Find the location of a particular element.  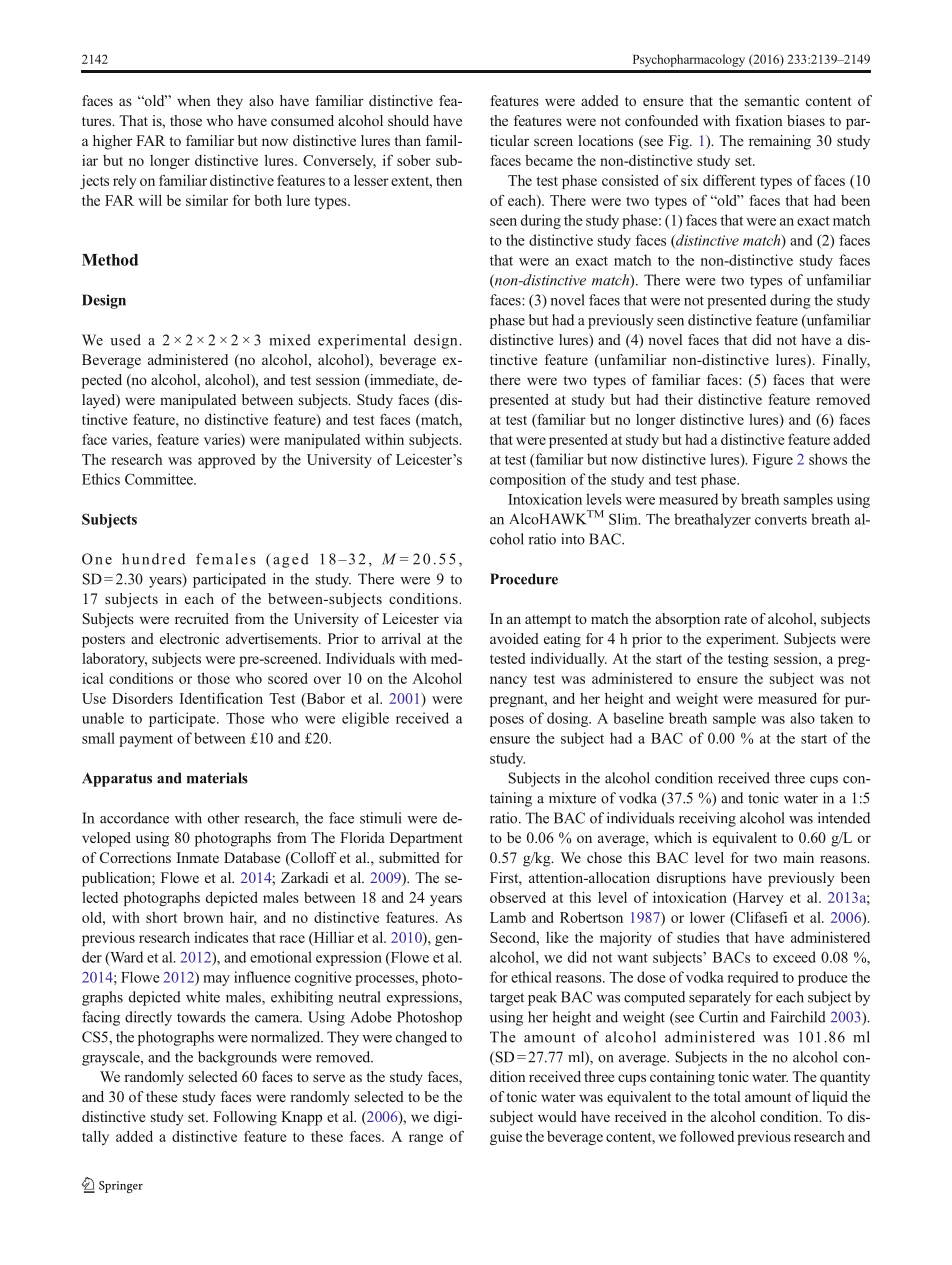

semantic is located at coordinates (772, 100).
